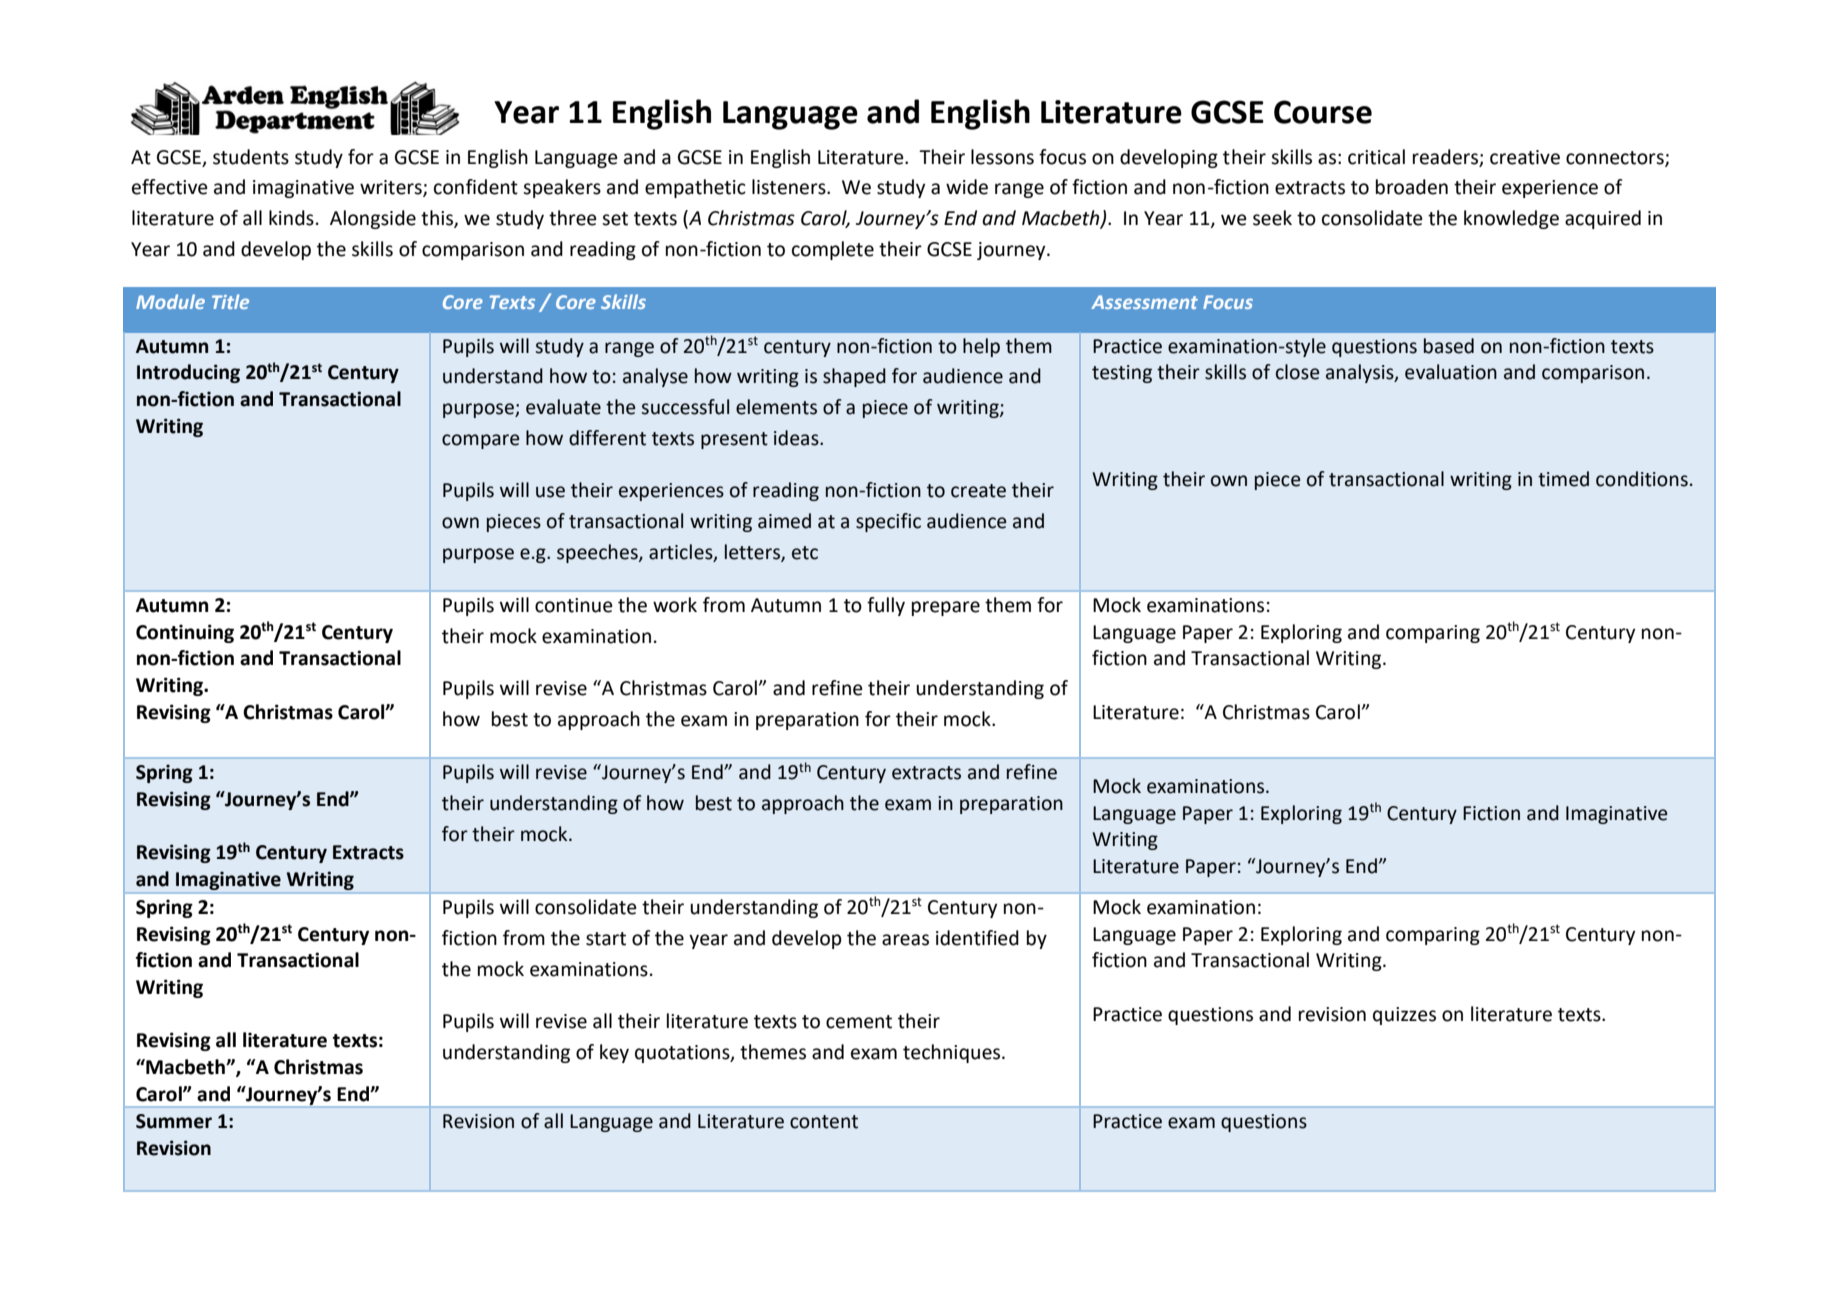 This image has width=1839, height=1300. Describe the element at coordinates (978, 491) in the image. I see `create` at that location.
